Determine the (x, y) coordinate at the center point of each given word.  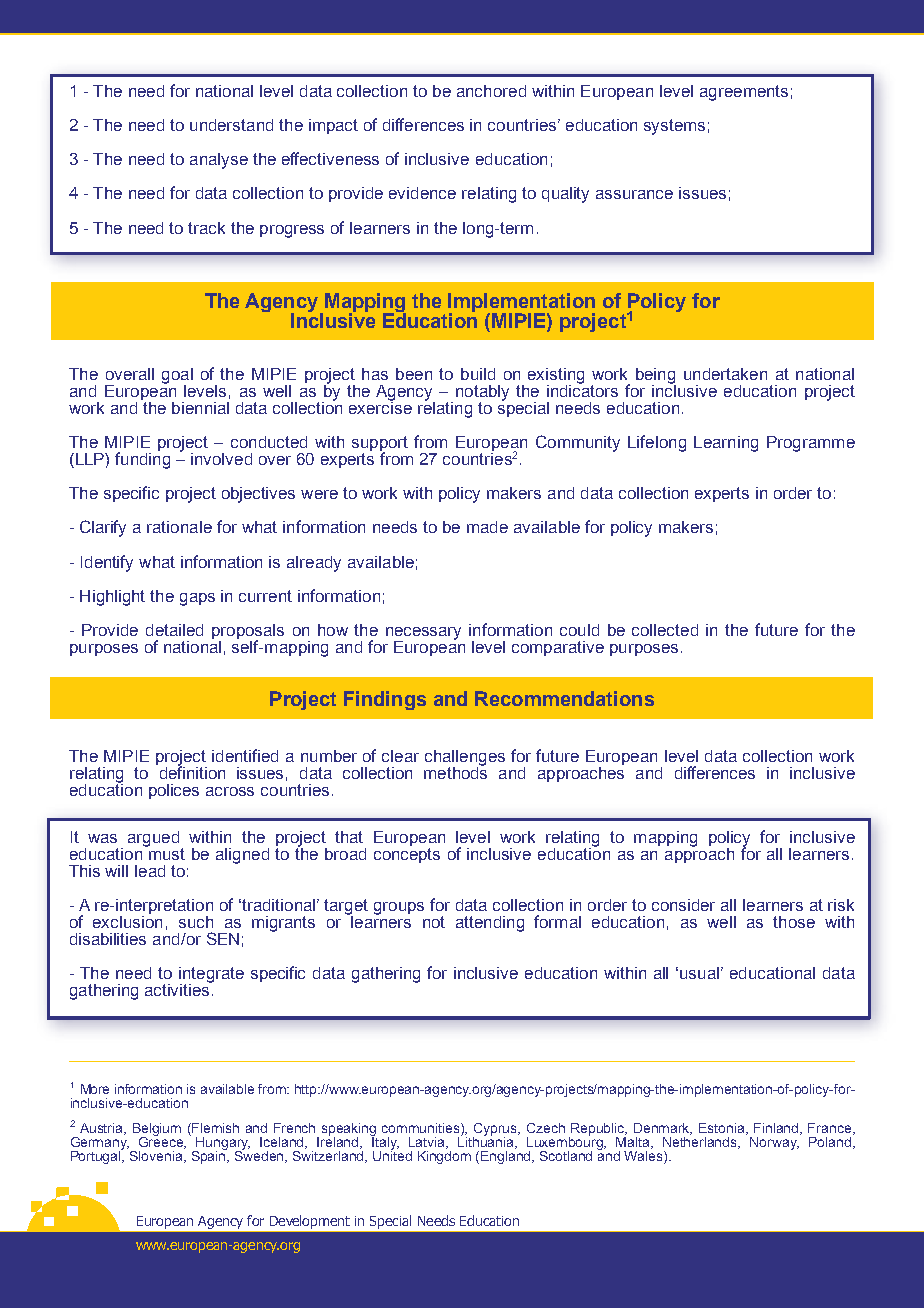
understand (231, 125)
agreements (744, 93)
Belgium (157, 1130)
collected (665, 630)
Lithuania (487, 1142)
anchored (491, 91)
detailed (174, 630)
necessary (423, 634)
